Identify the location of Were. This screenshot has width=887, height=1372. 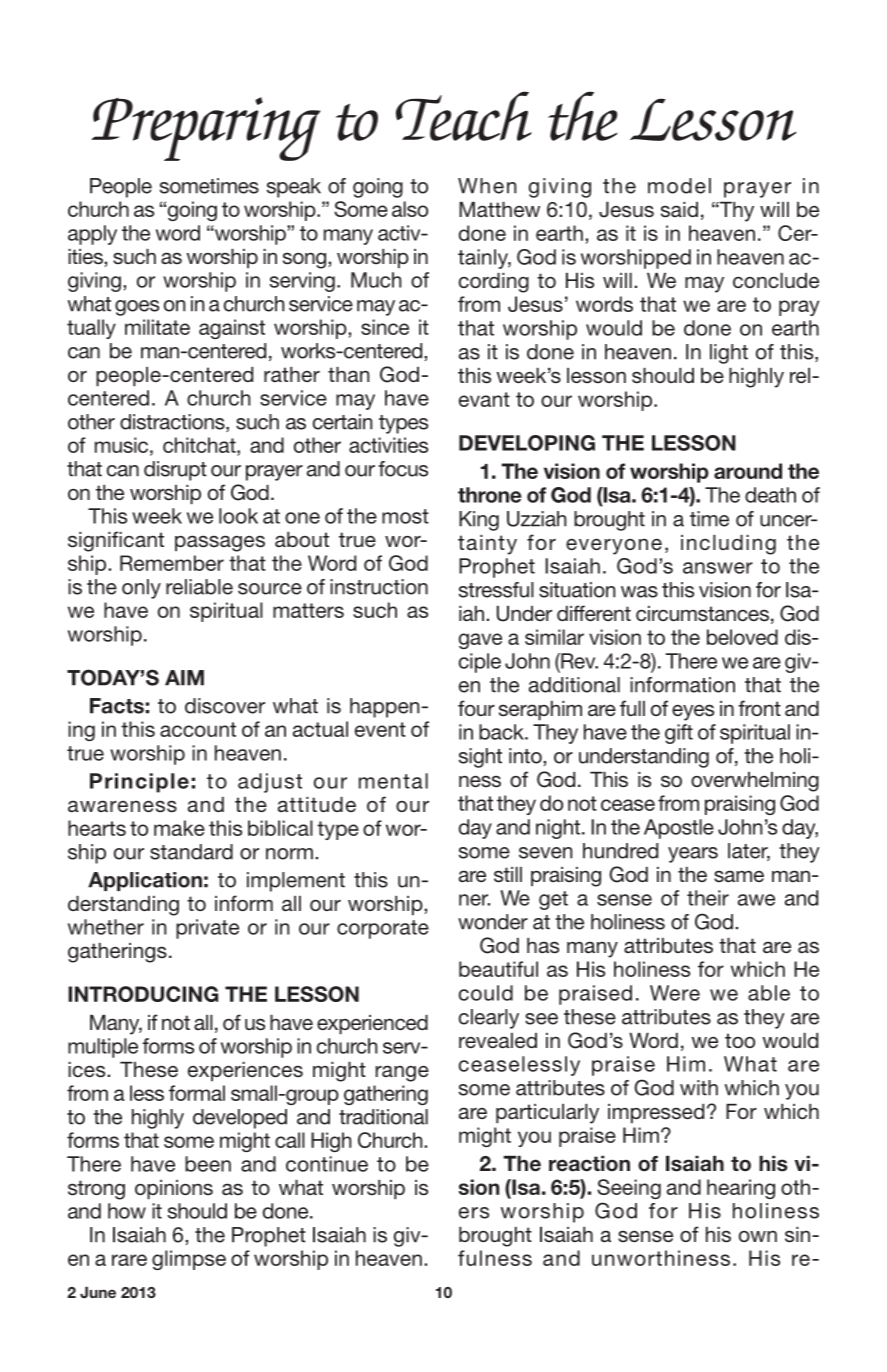
(675, 993).
